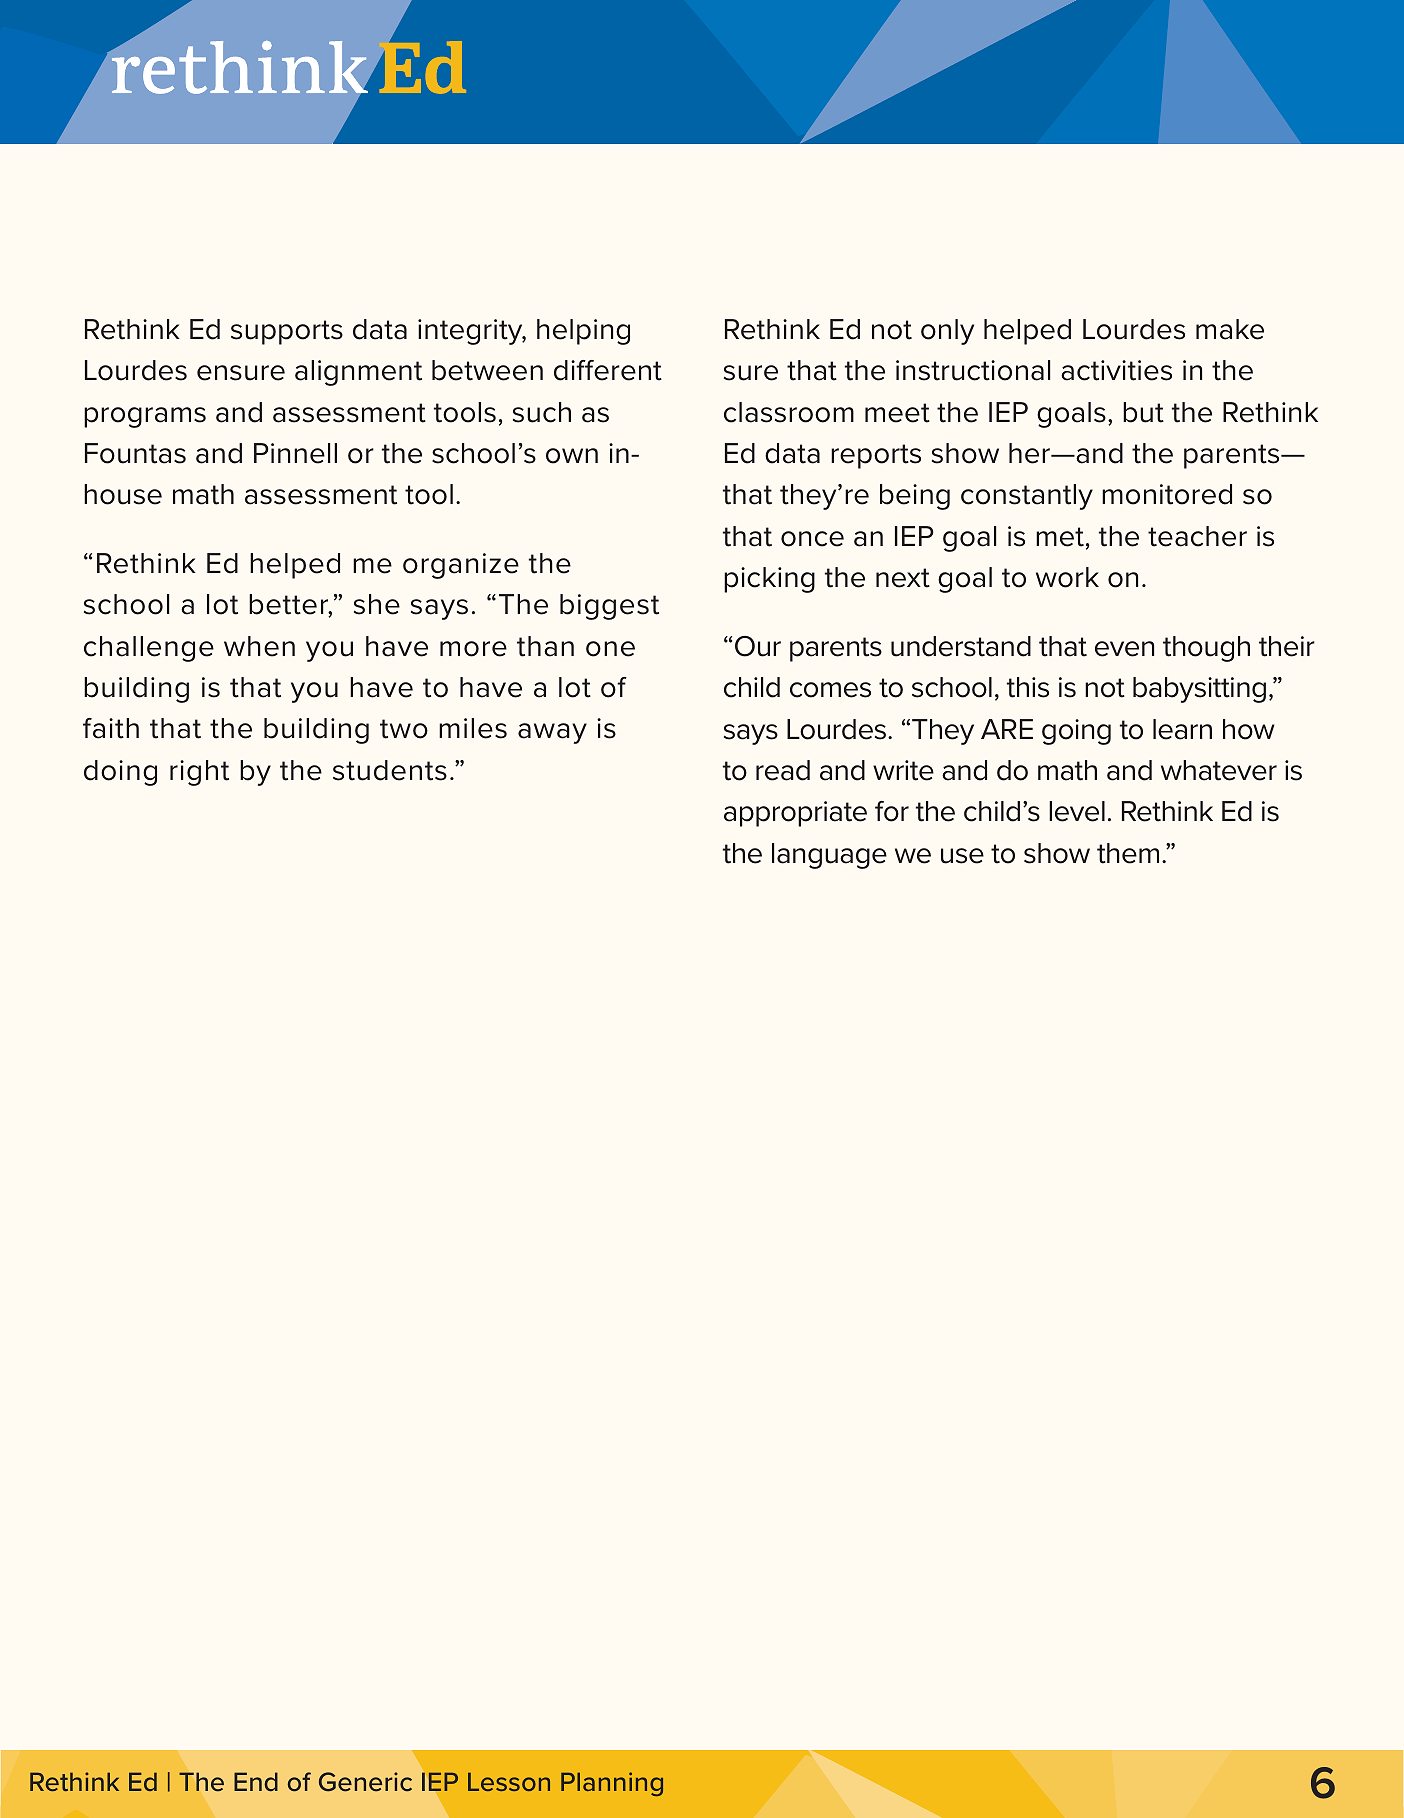 Image resolution: width=1404 pixels, height=1818 pixels. What do you see at coordinates (612, 1784) in the screenshot?
I see `Planning` at bounding box center [612, 1784].
